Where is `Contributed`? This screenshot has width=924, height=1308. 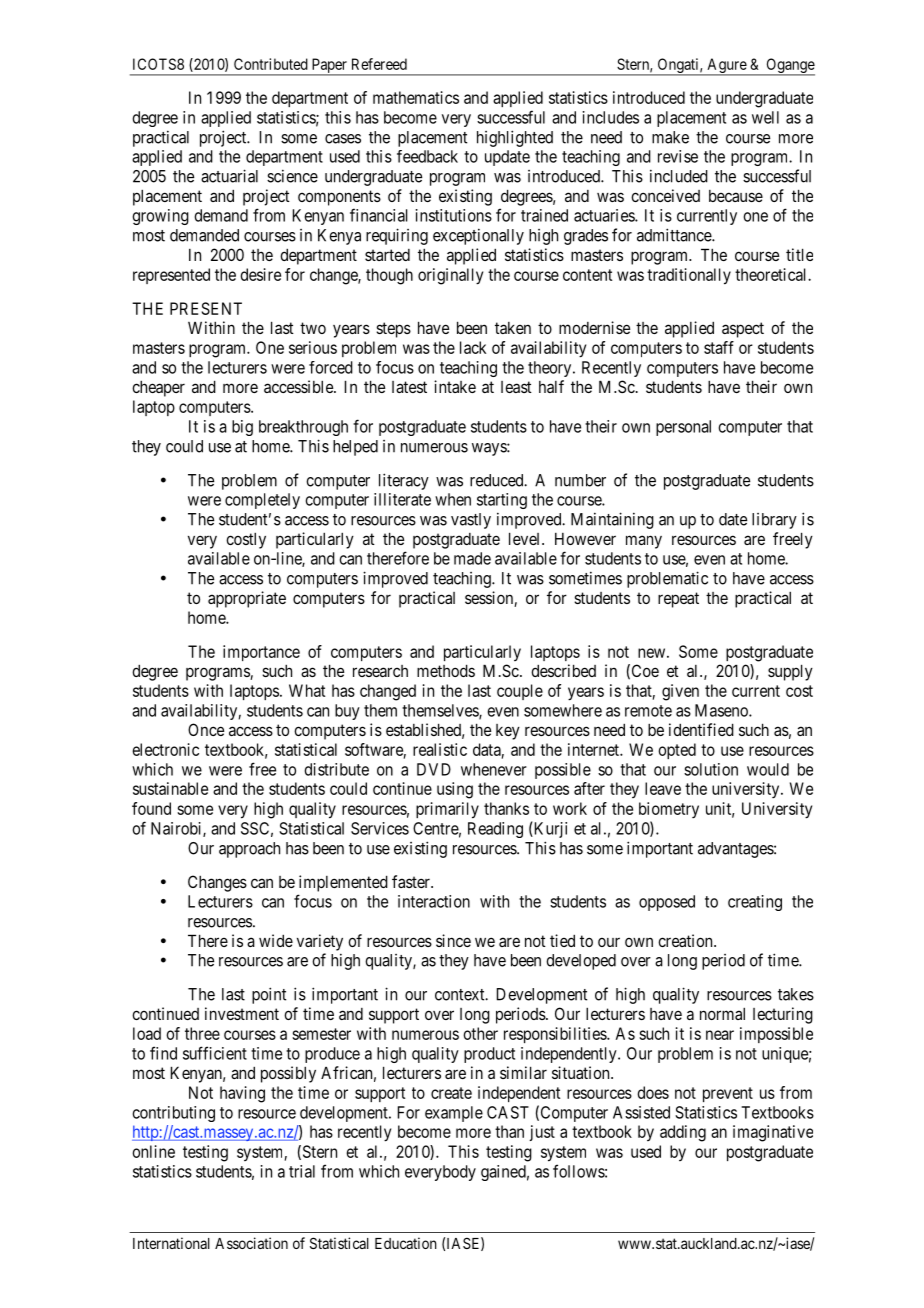
Contributed is located at coordinates (271, 64).
